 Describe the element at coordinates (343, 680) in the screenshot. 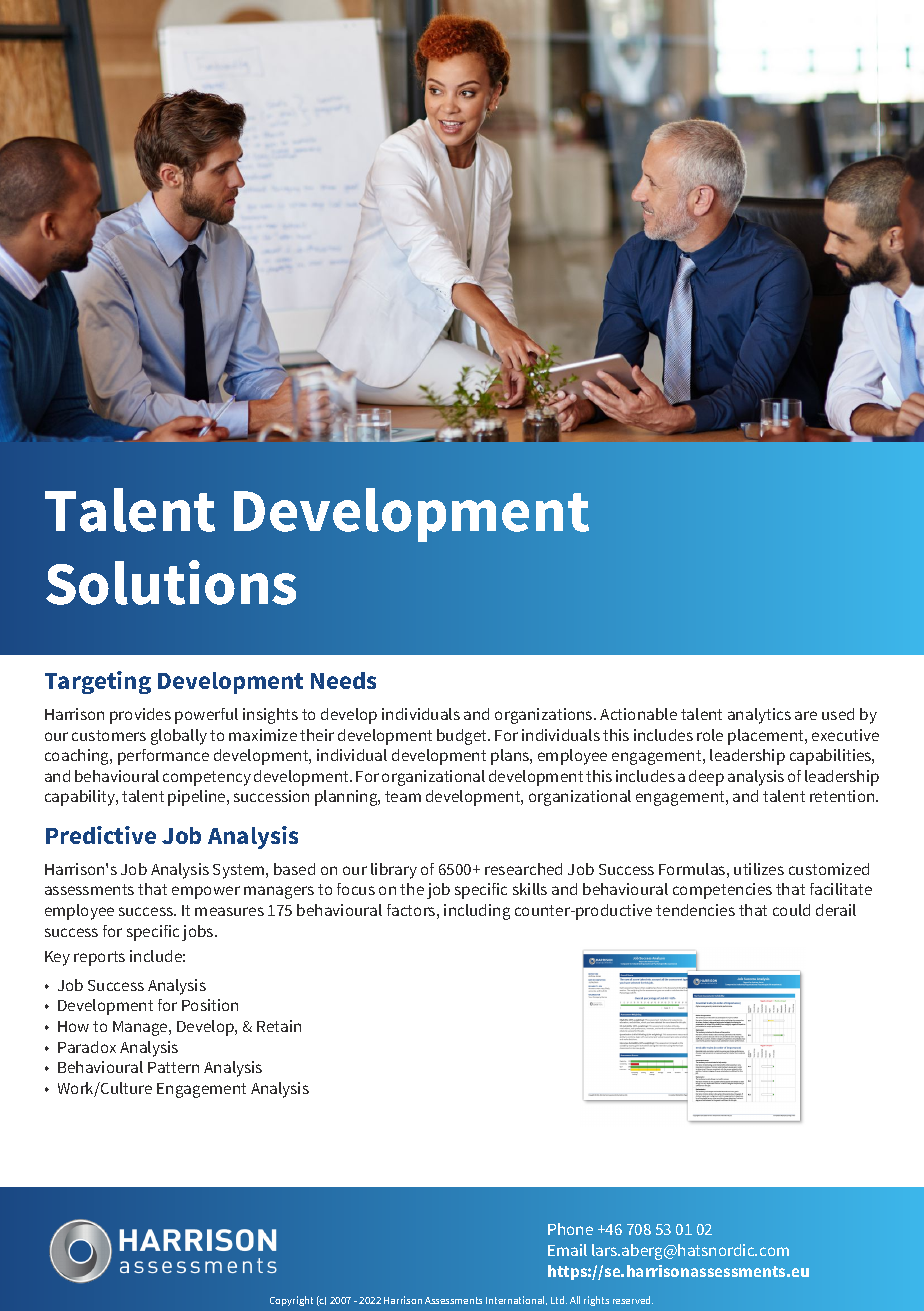

I see `Needs` at that location.
